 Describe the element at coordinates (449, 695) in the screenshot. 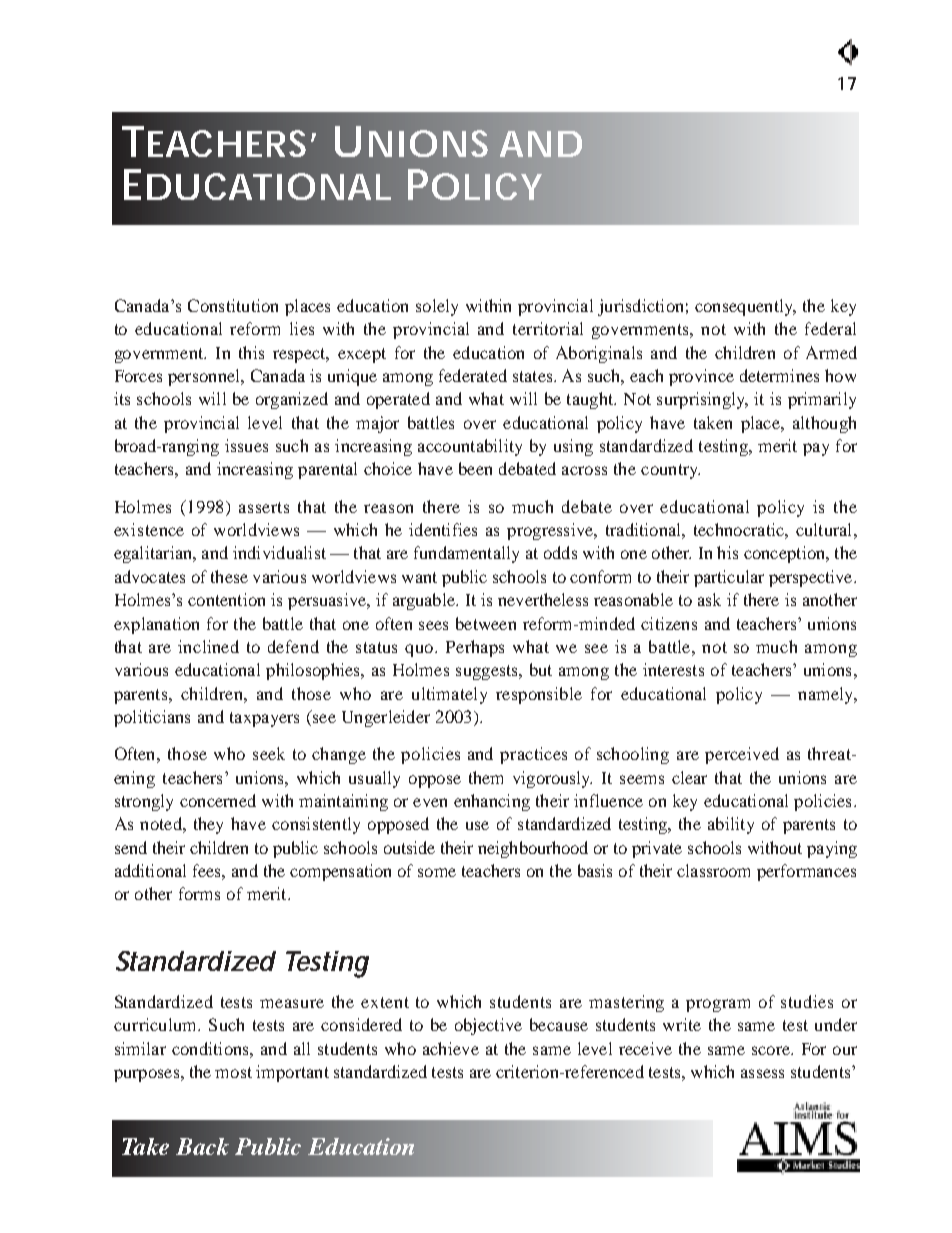

I see `ultimately` at that location.
